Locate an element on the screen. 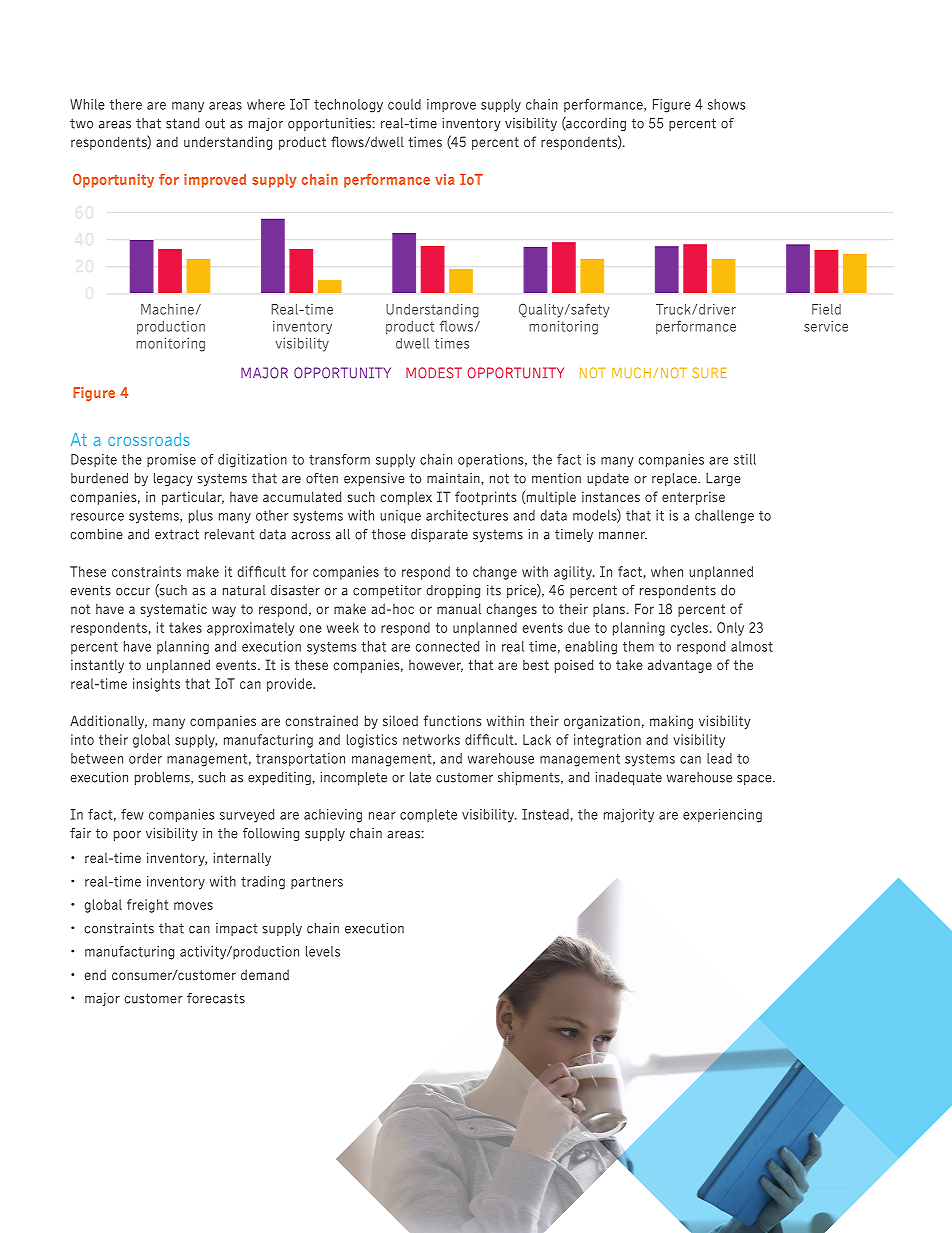 The width and height of the screenshot is (952, 1233). shows is located at coordinates (726, 104).
